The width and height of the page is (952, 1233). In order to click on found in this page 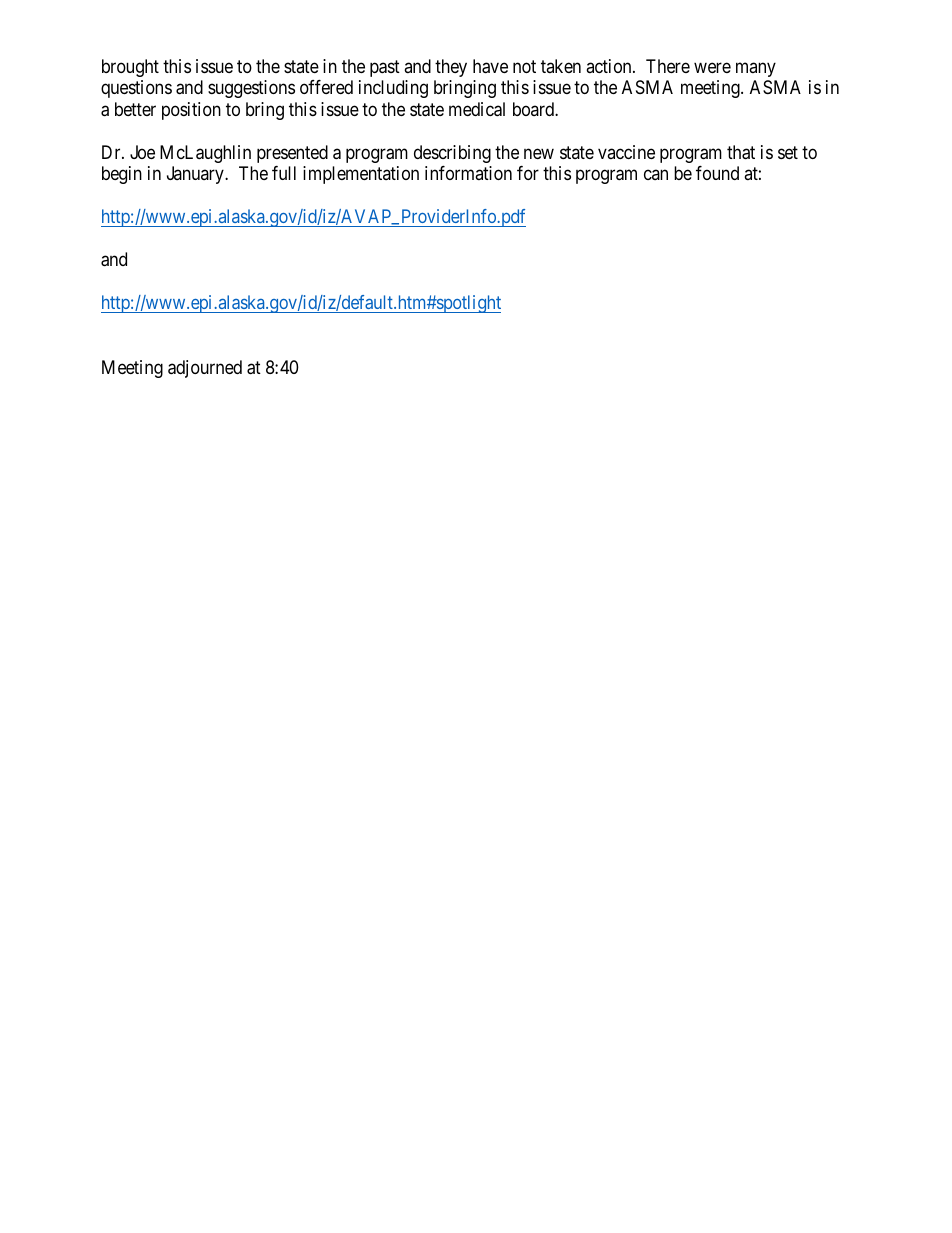, I will do `click(717, 173)`.
